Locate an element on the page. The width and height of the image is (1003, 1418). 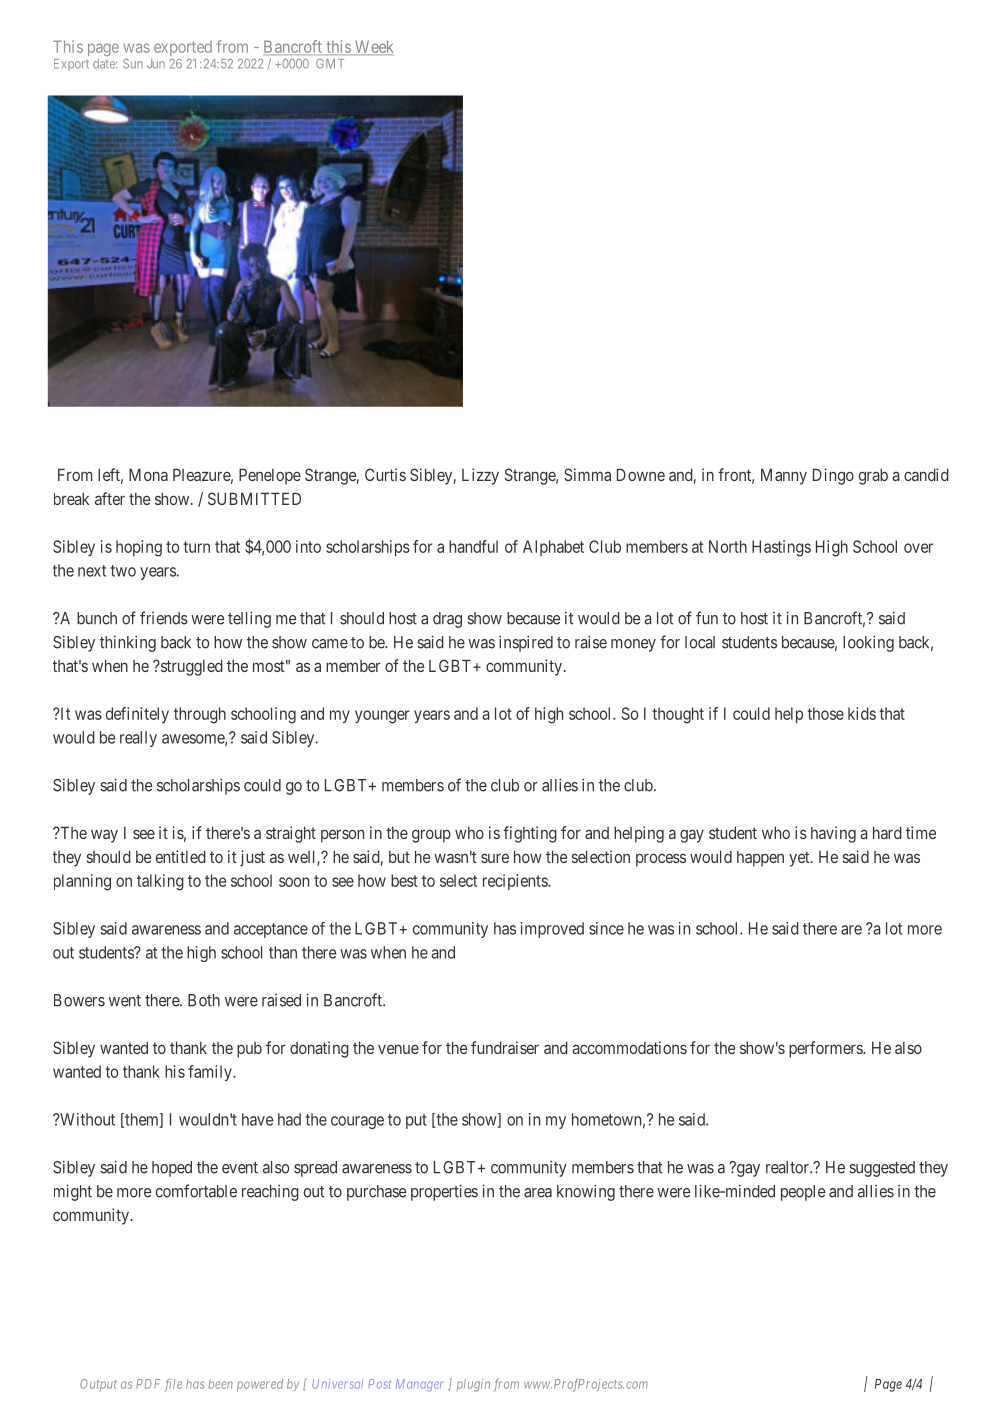
file is located at coordinates (173, 1385).
